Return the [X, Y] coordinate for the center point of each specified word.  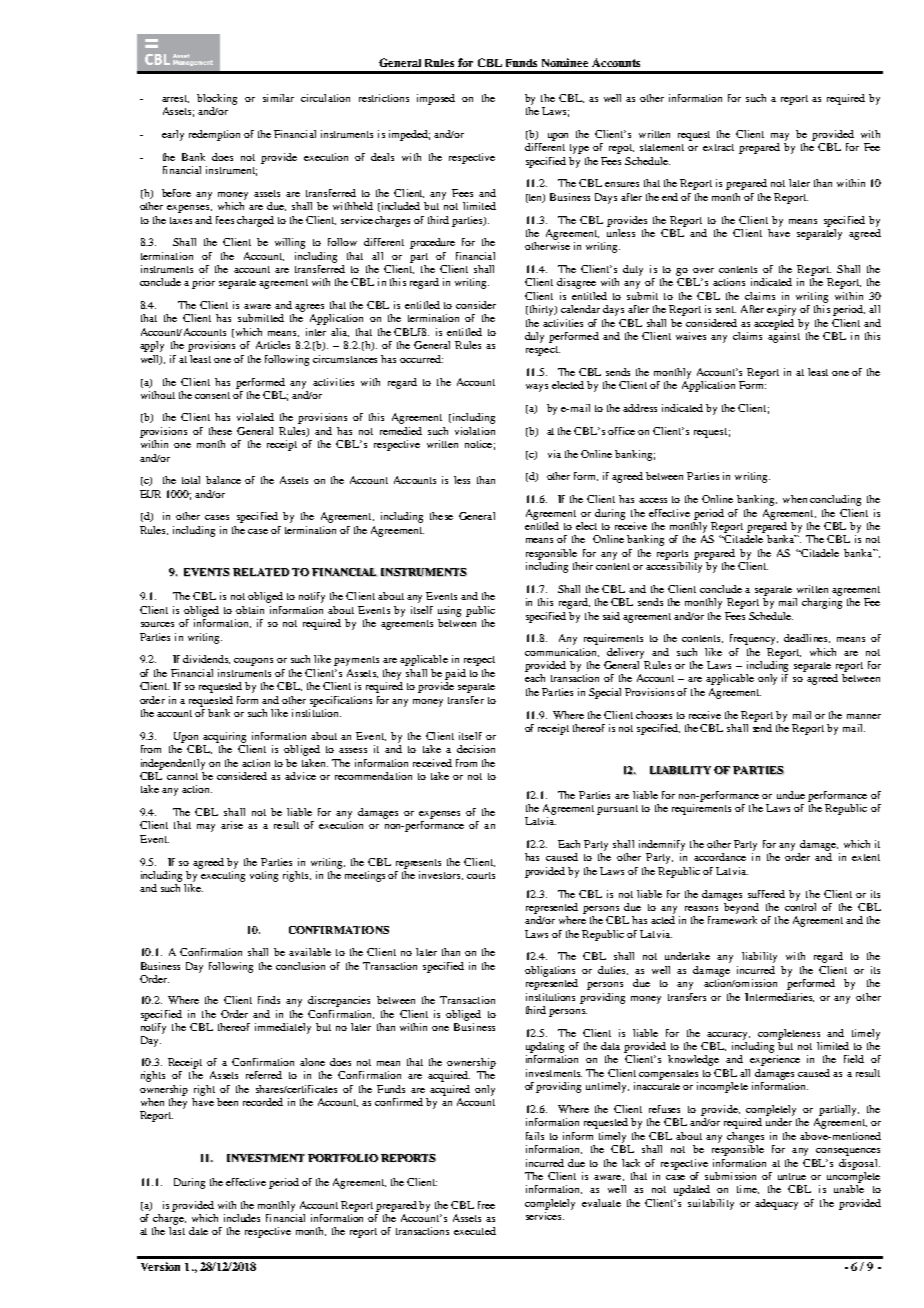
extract [718, 147]
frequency [754, 639]
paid [455, 674]
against [784, 337]
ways [537, 388]
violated [255, 417]
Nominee [565, 62]
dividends [206, 659]
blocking [217, 99]
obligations [550, 971]
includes [242, 1218]
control [800, 907]
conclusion [300, 966]
